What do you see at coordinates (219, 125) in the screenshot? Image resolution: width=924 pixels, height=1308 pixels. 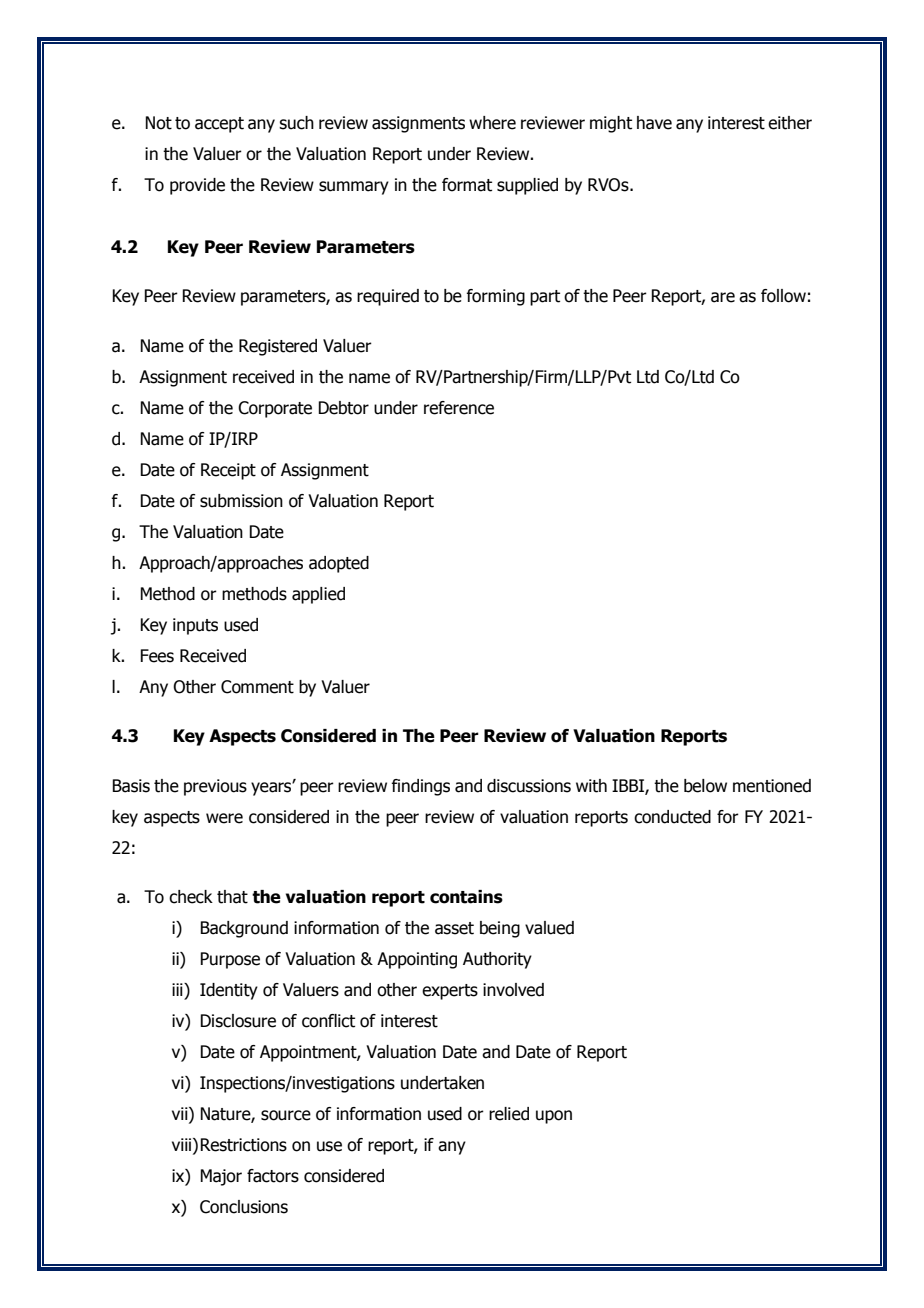 I see `accept` at bounding box center [219, 125].
